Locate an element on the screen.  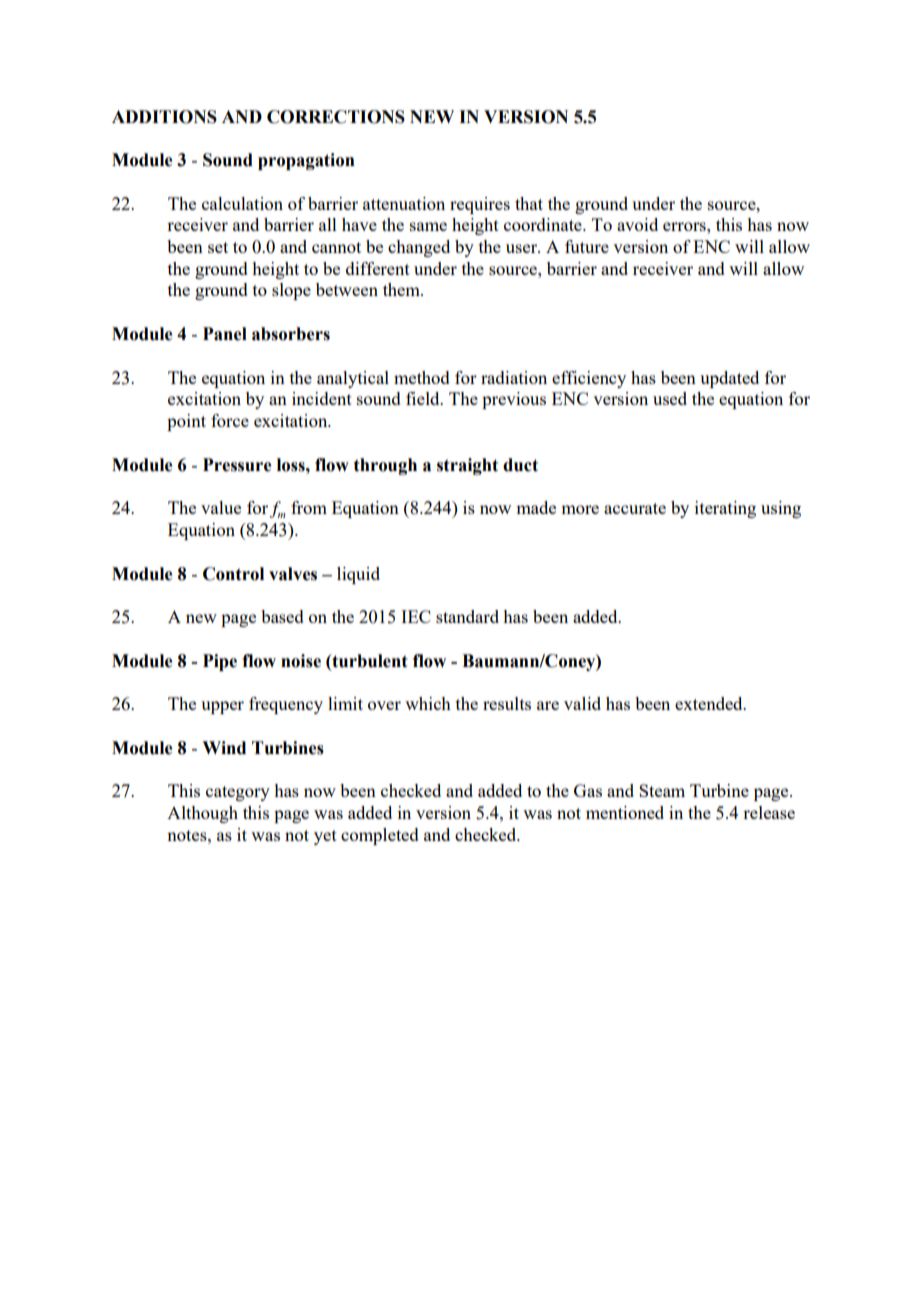
avoid is located at coordinates (637, 224).
